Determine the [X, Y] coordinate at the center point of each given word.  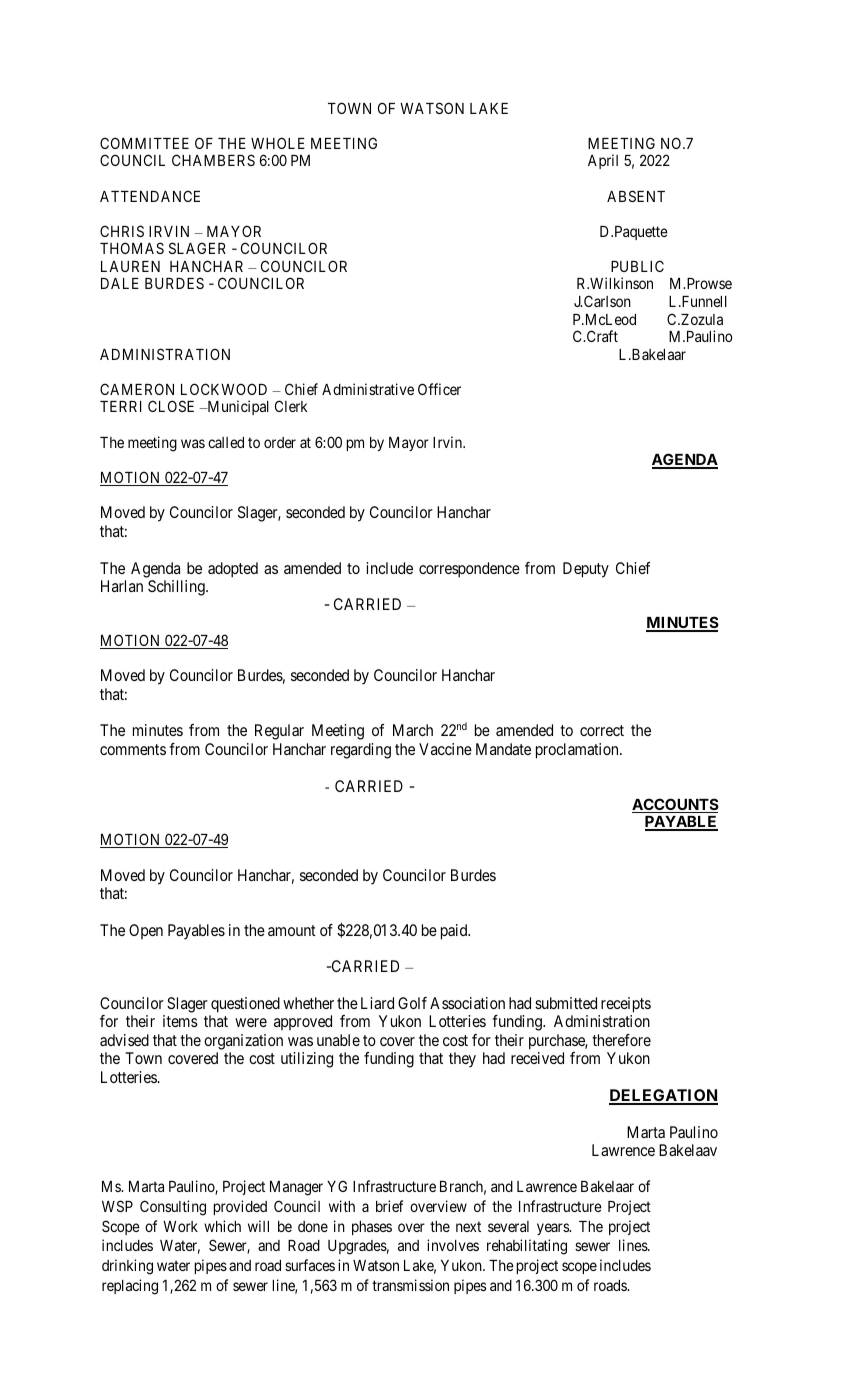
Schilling [177, 588]
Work [180, 1226]
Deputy [586, 570]
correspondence [469, 570]
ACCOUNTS [675, 805]
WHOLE [278, 143]
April [603, 161]
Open [146, 931]
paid [455, 932]
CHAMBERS [213, 160]
